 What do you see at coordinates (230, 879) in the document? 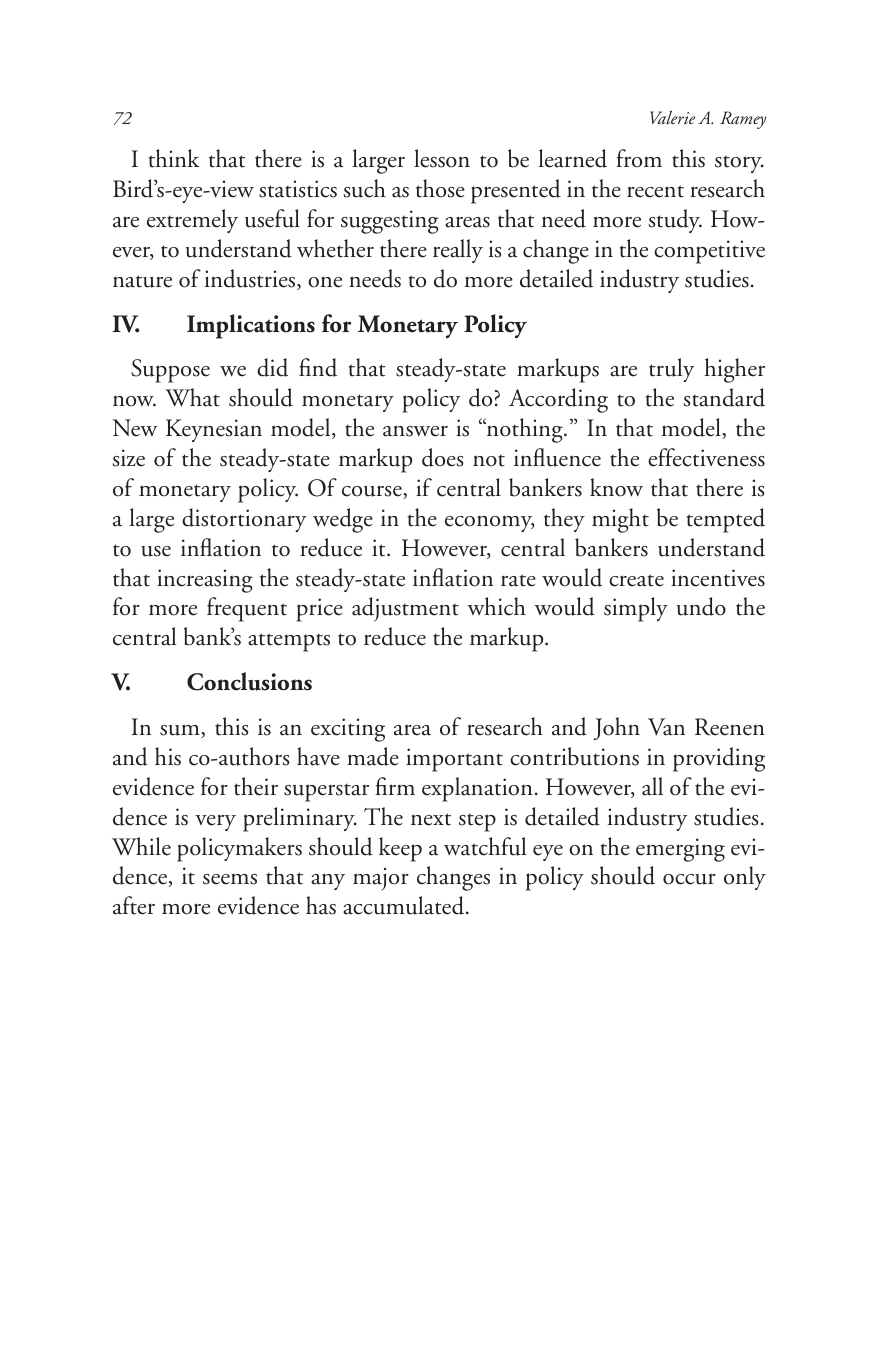
I see `seems` at bounding box center [230, 879].
